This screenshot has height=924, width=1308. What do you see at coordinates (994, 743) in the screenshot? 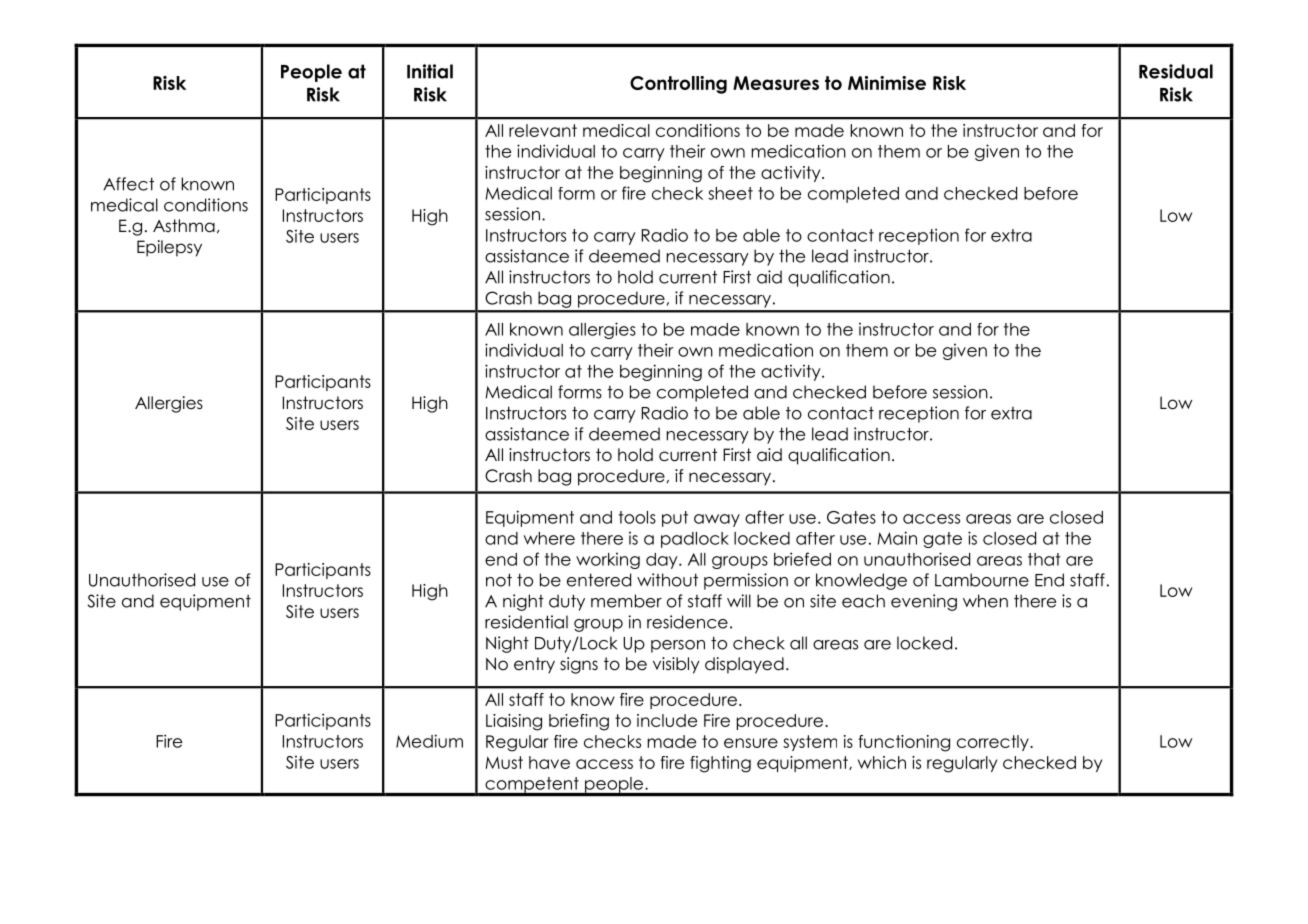
I see `correctly` at bounding box center [994, 743].
